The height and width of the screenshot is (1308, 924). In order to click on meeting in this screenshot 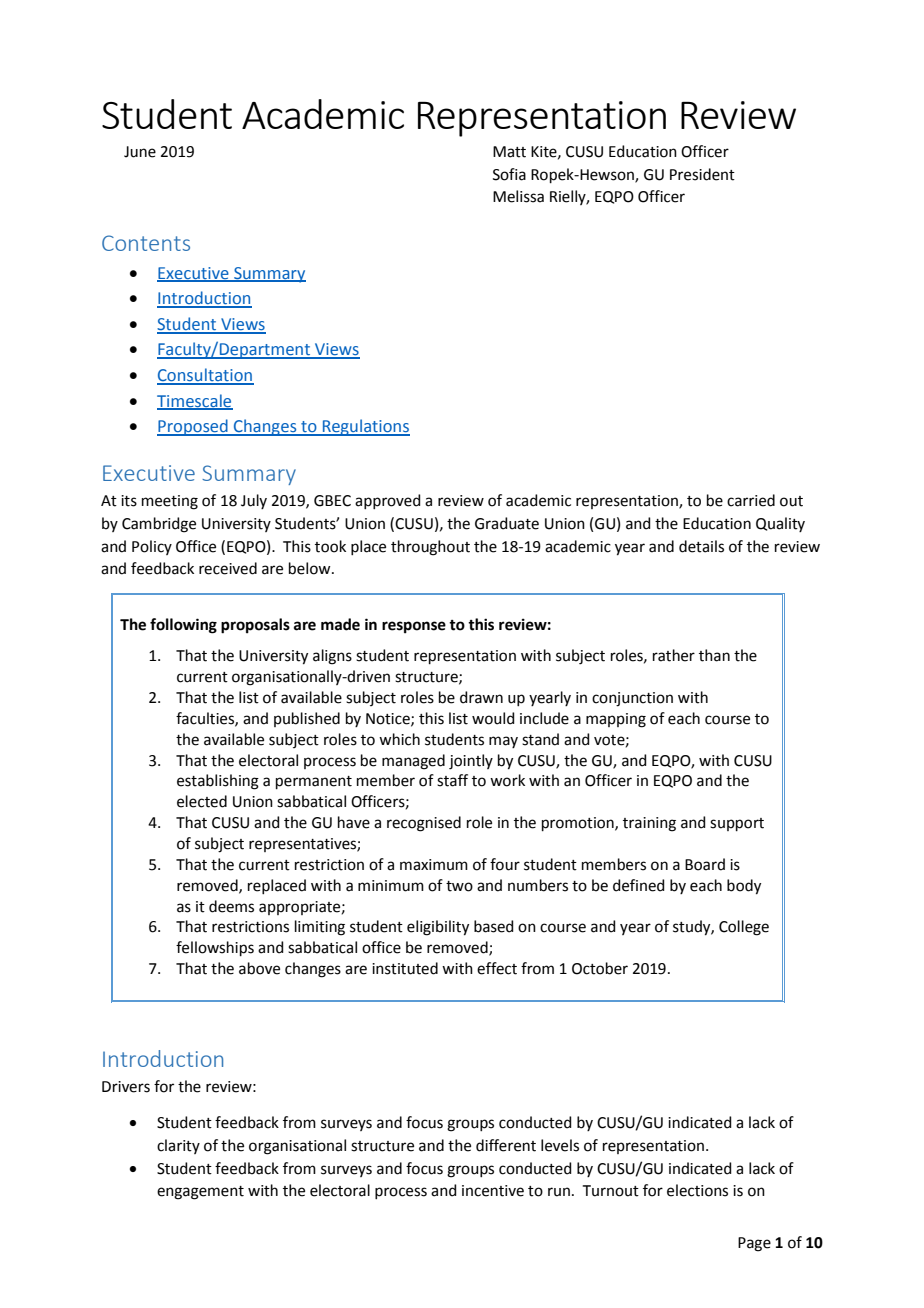, I will do `click(170, 502)`.
